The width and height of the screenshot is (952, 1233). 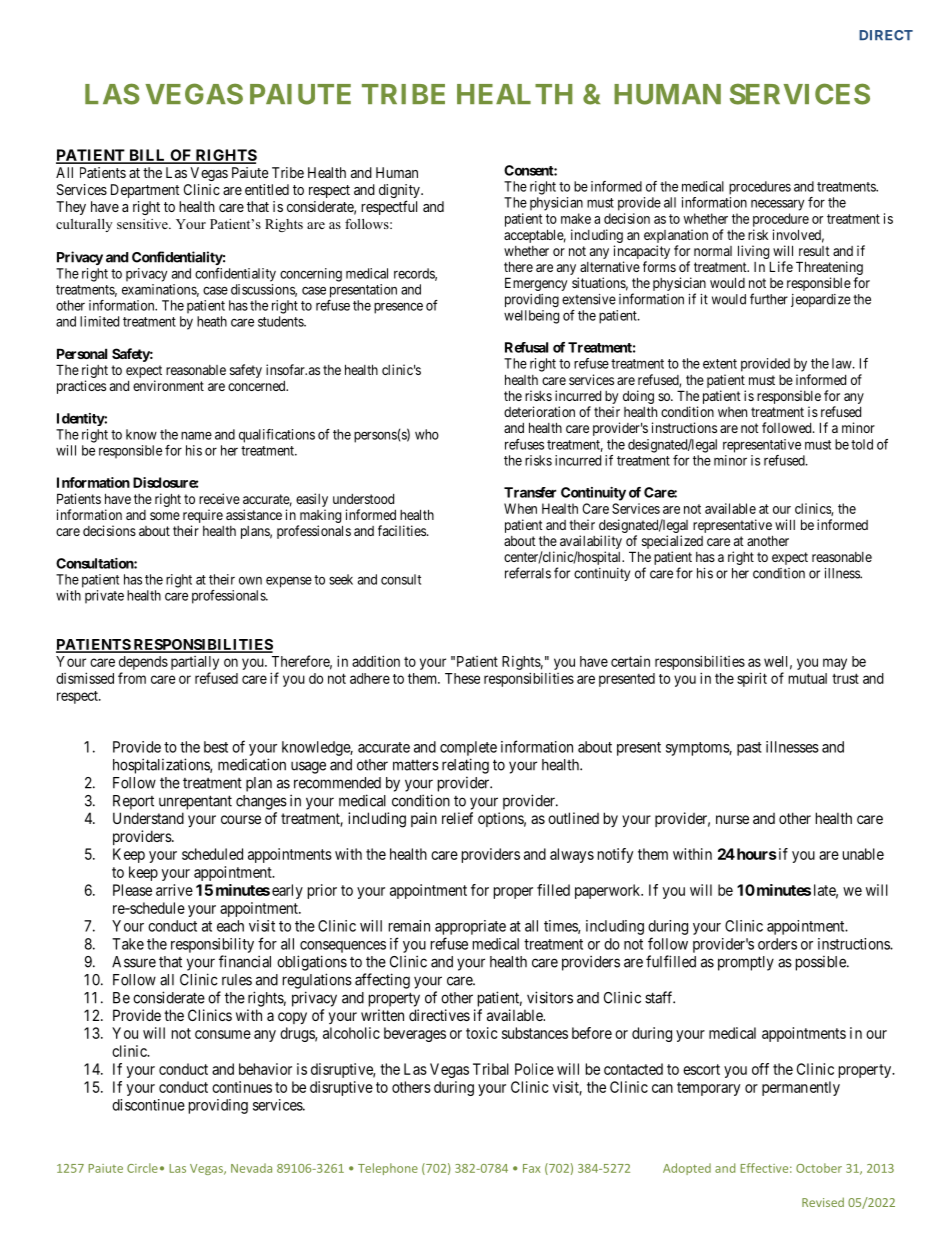 I want to click on facilities, so click(x=403, y=530).
